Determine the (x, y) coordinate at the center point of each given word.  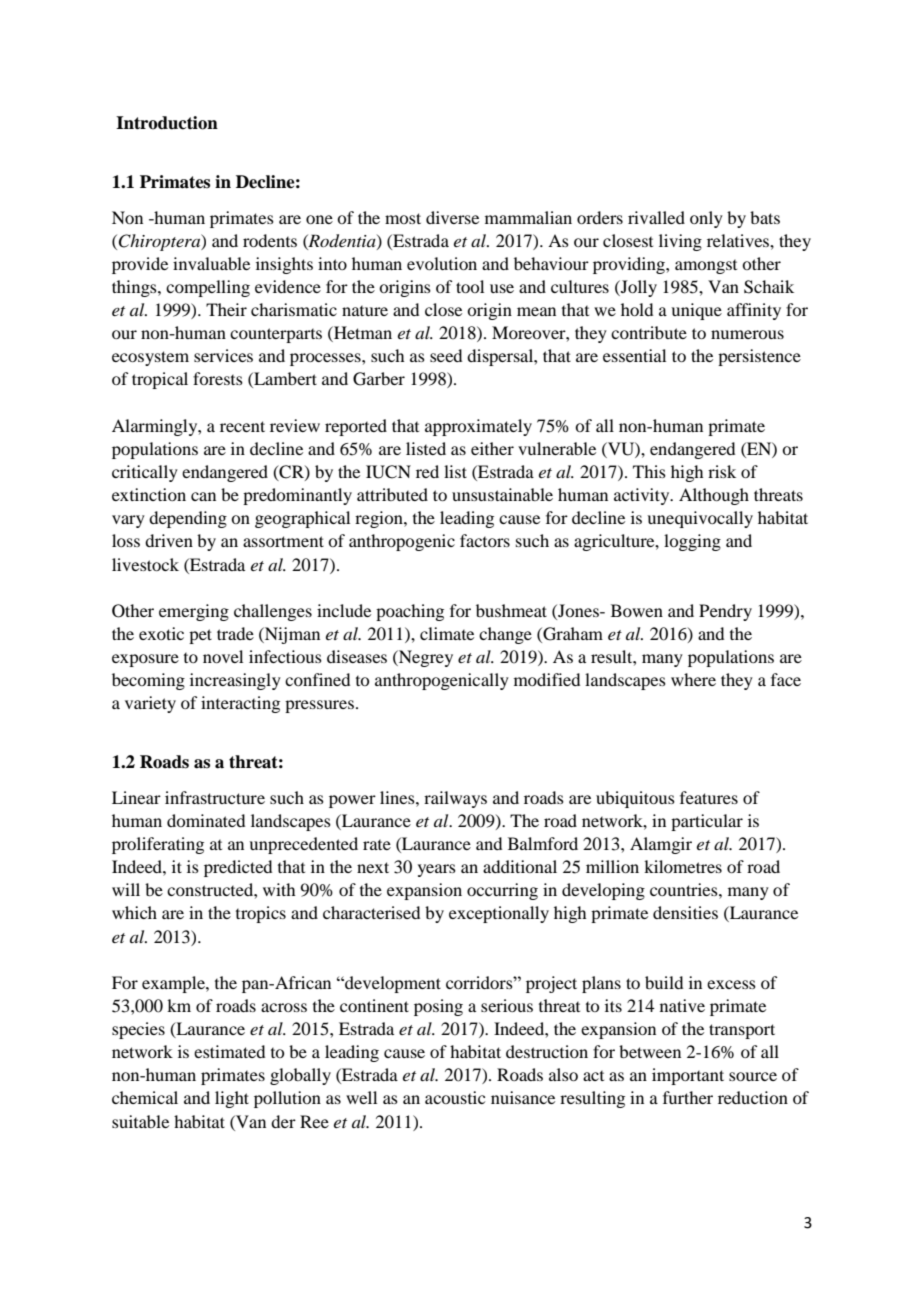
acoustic (455, 1097)
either (492, 448)
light (232, 1099)
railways (455, 799)
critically (145, 473)
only (706, 219)
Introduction (167, 123)
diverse (452, 217)
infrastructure (215, 797)
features (709, 797)
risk (722, 471)
